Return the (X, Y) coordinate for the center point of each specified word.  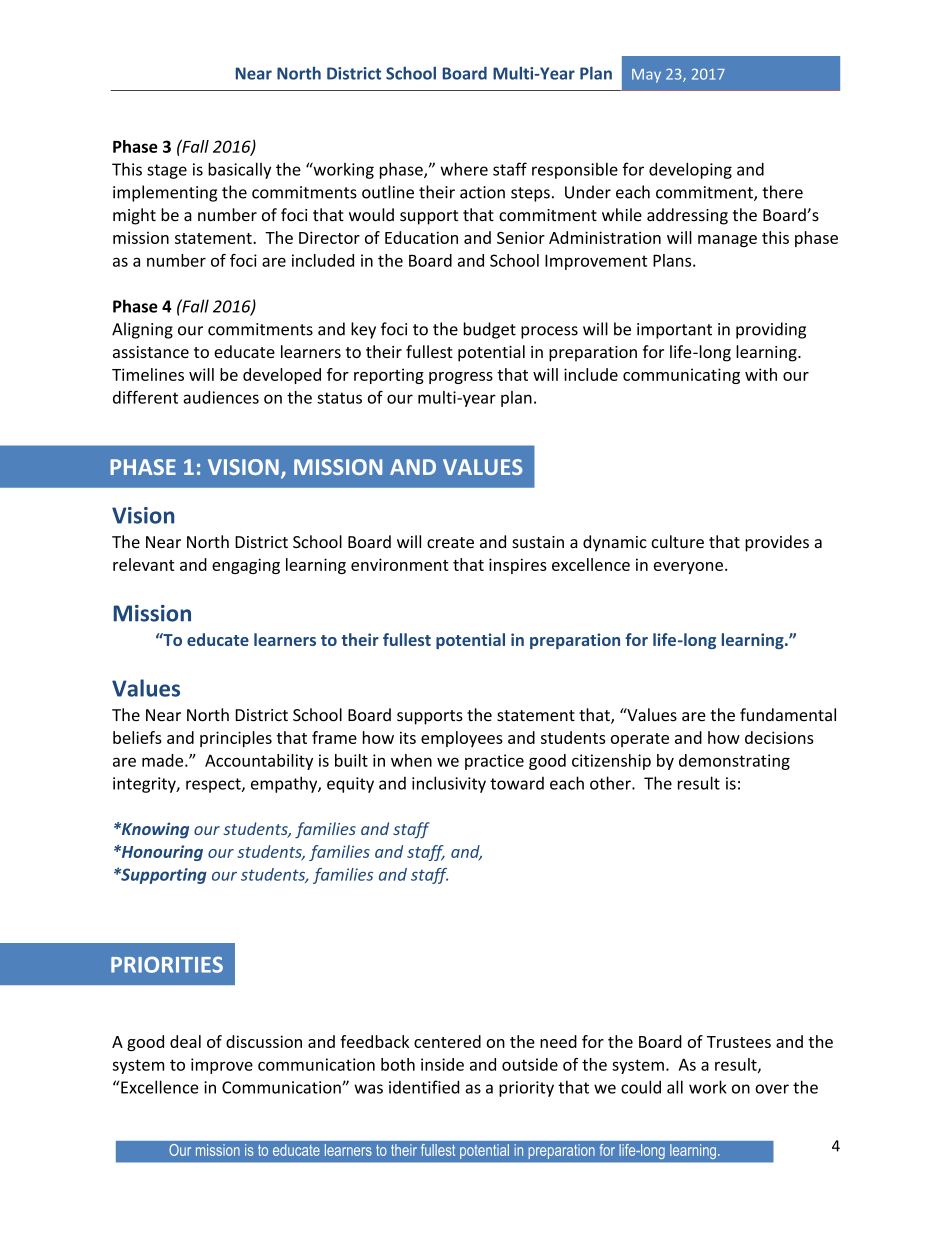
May (646, 76)
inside (442, 1064)
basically (239, 170)
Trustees (739, 1042)
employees (462, 739)
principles (236, 739)
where (464, 169)
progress (461, 378)
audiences (221, 397)
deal (185, 1041)
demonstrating (734, 762)
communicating (681, 376)
